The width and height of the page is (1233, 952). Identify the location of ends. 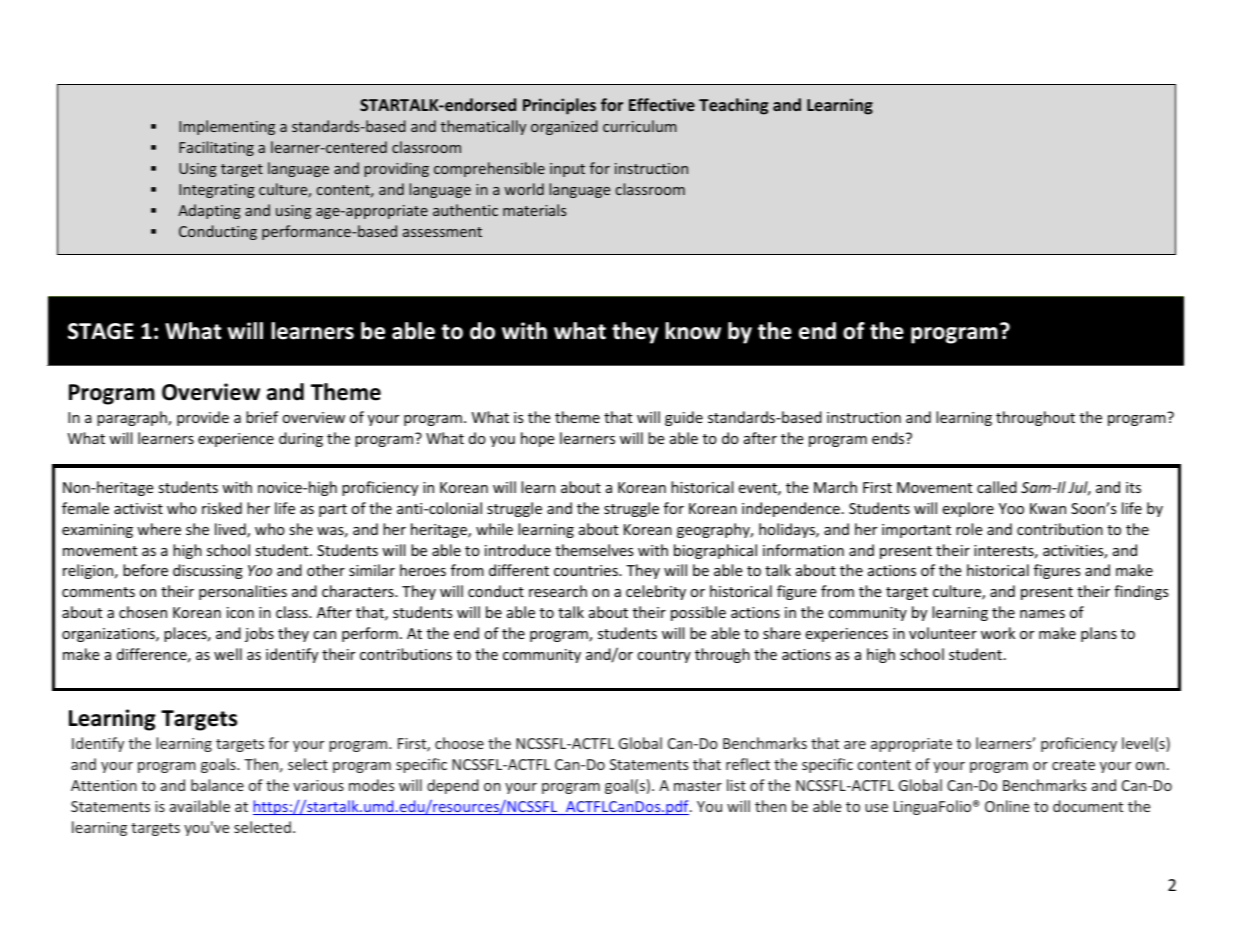
(889, 438).
